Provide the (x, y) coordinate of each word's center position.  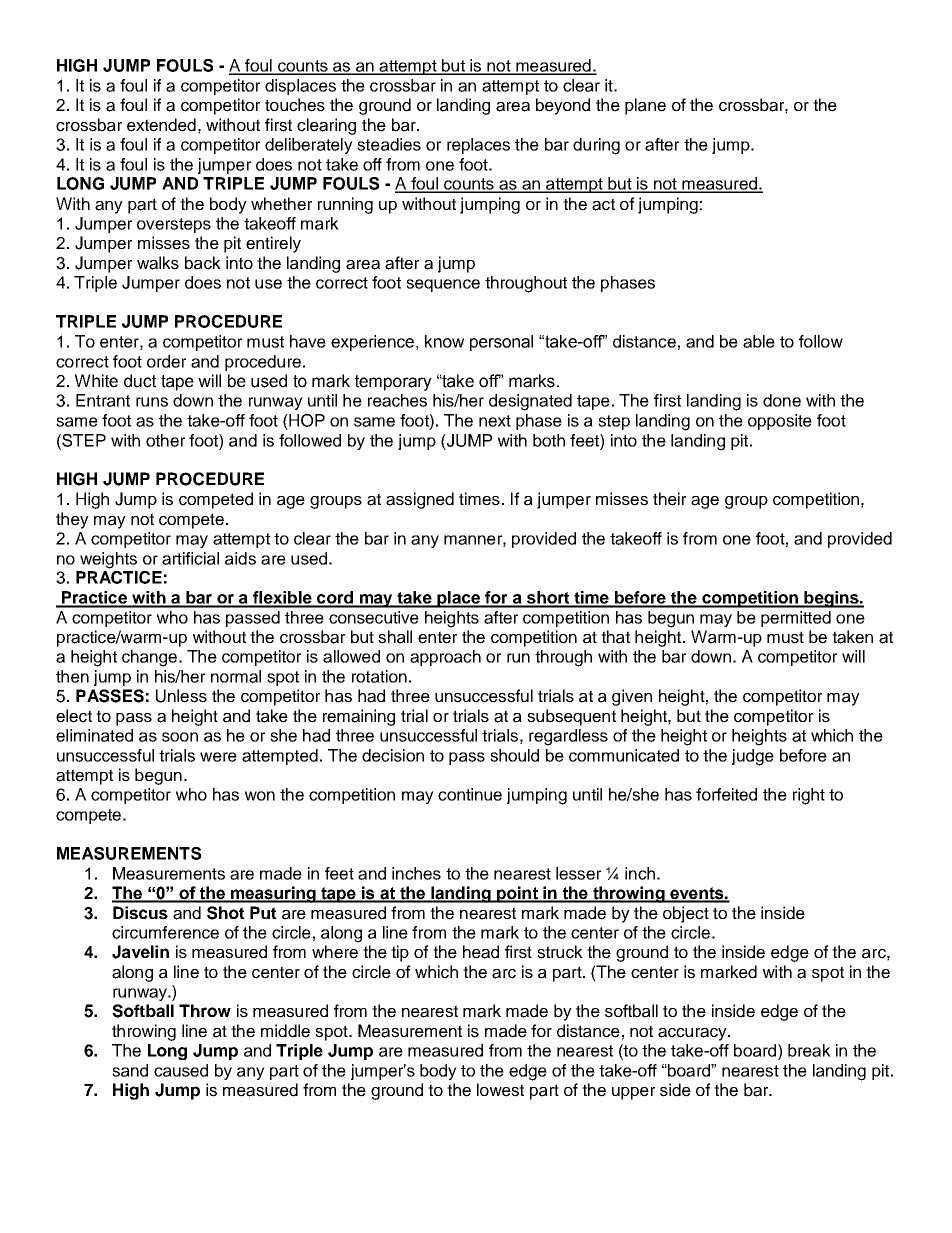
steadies (389, 144)
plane (645, 106)
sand (130, 1070)
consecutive (374, 617)
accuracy (693, 1034)
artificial (190, 558)
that (615, 637)
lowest (500, 1090)
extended (161, 125)
